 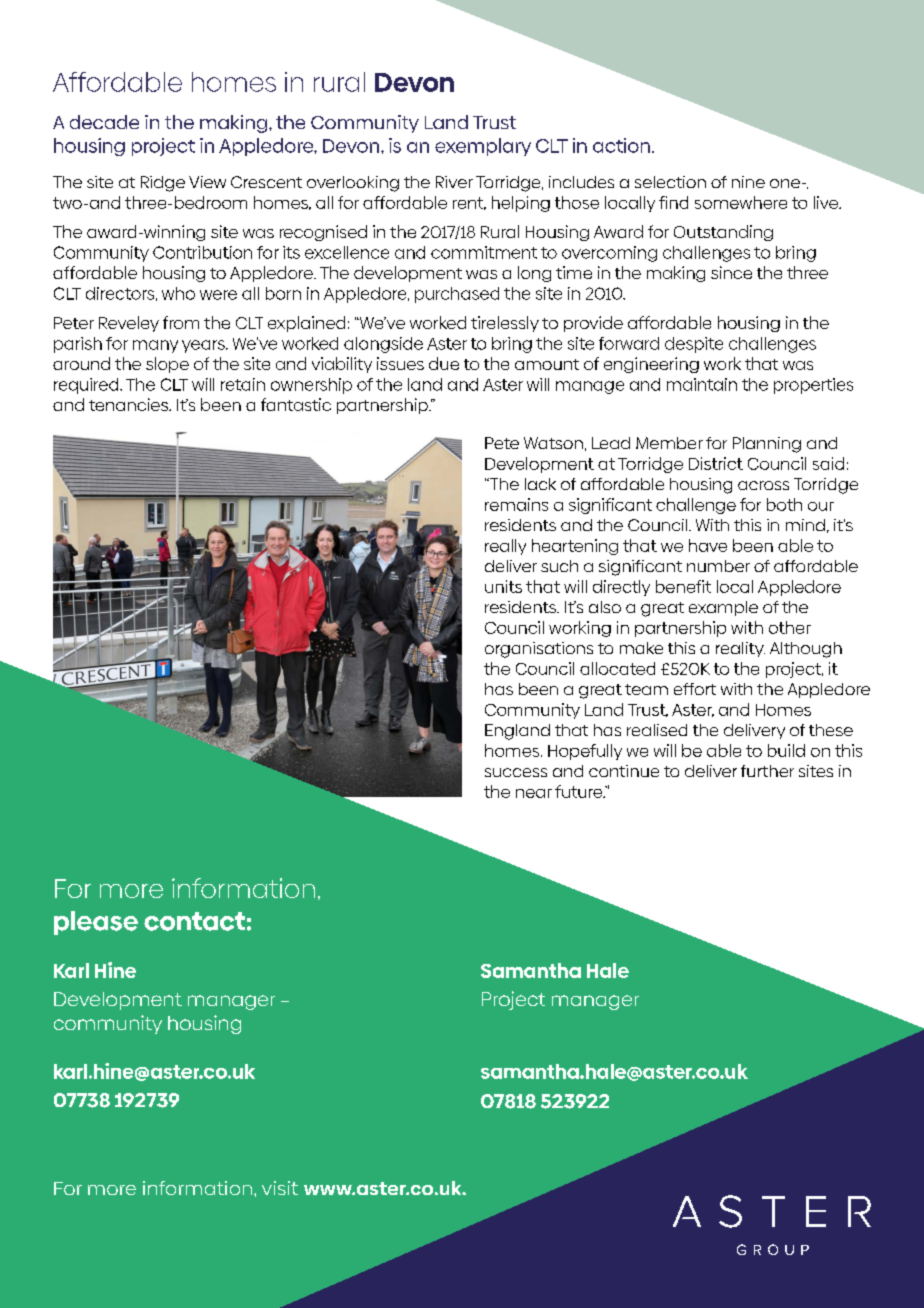 I want to click on future, so click(x=580, y=791).
